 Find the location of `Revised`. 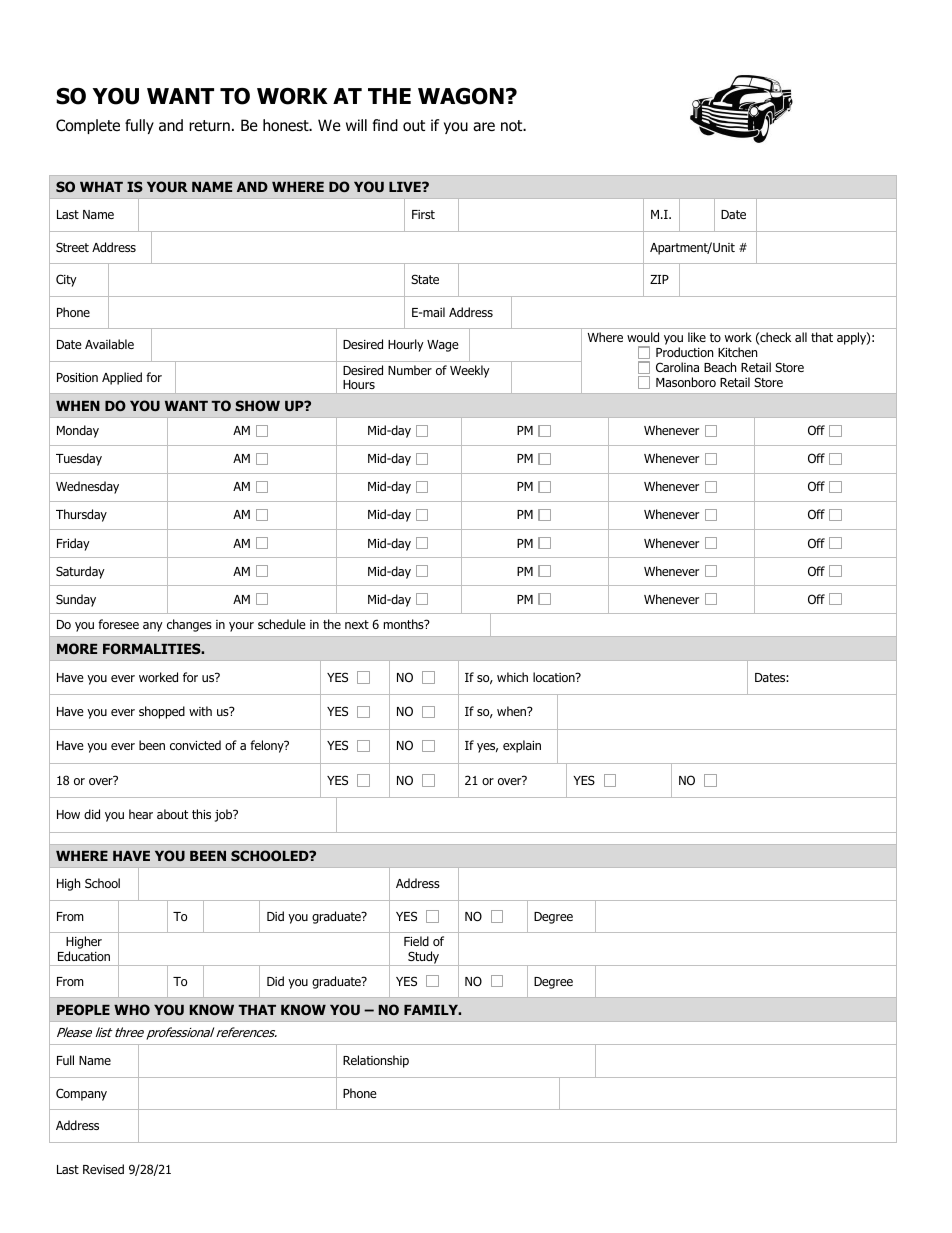

Revised is located at coordinates (103, 1169).
